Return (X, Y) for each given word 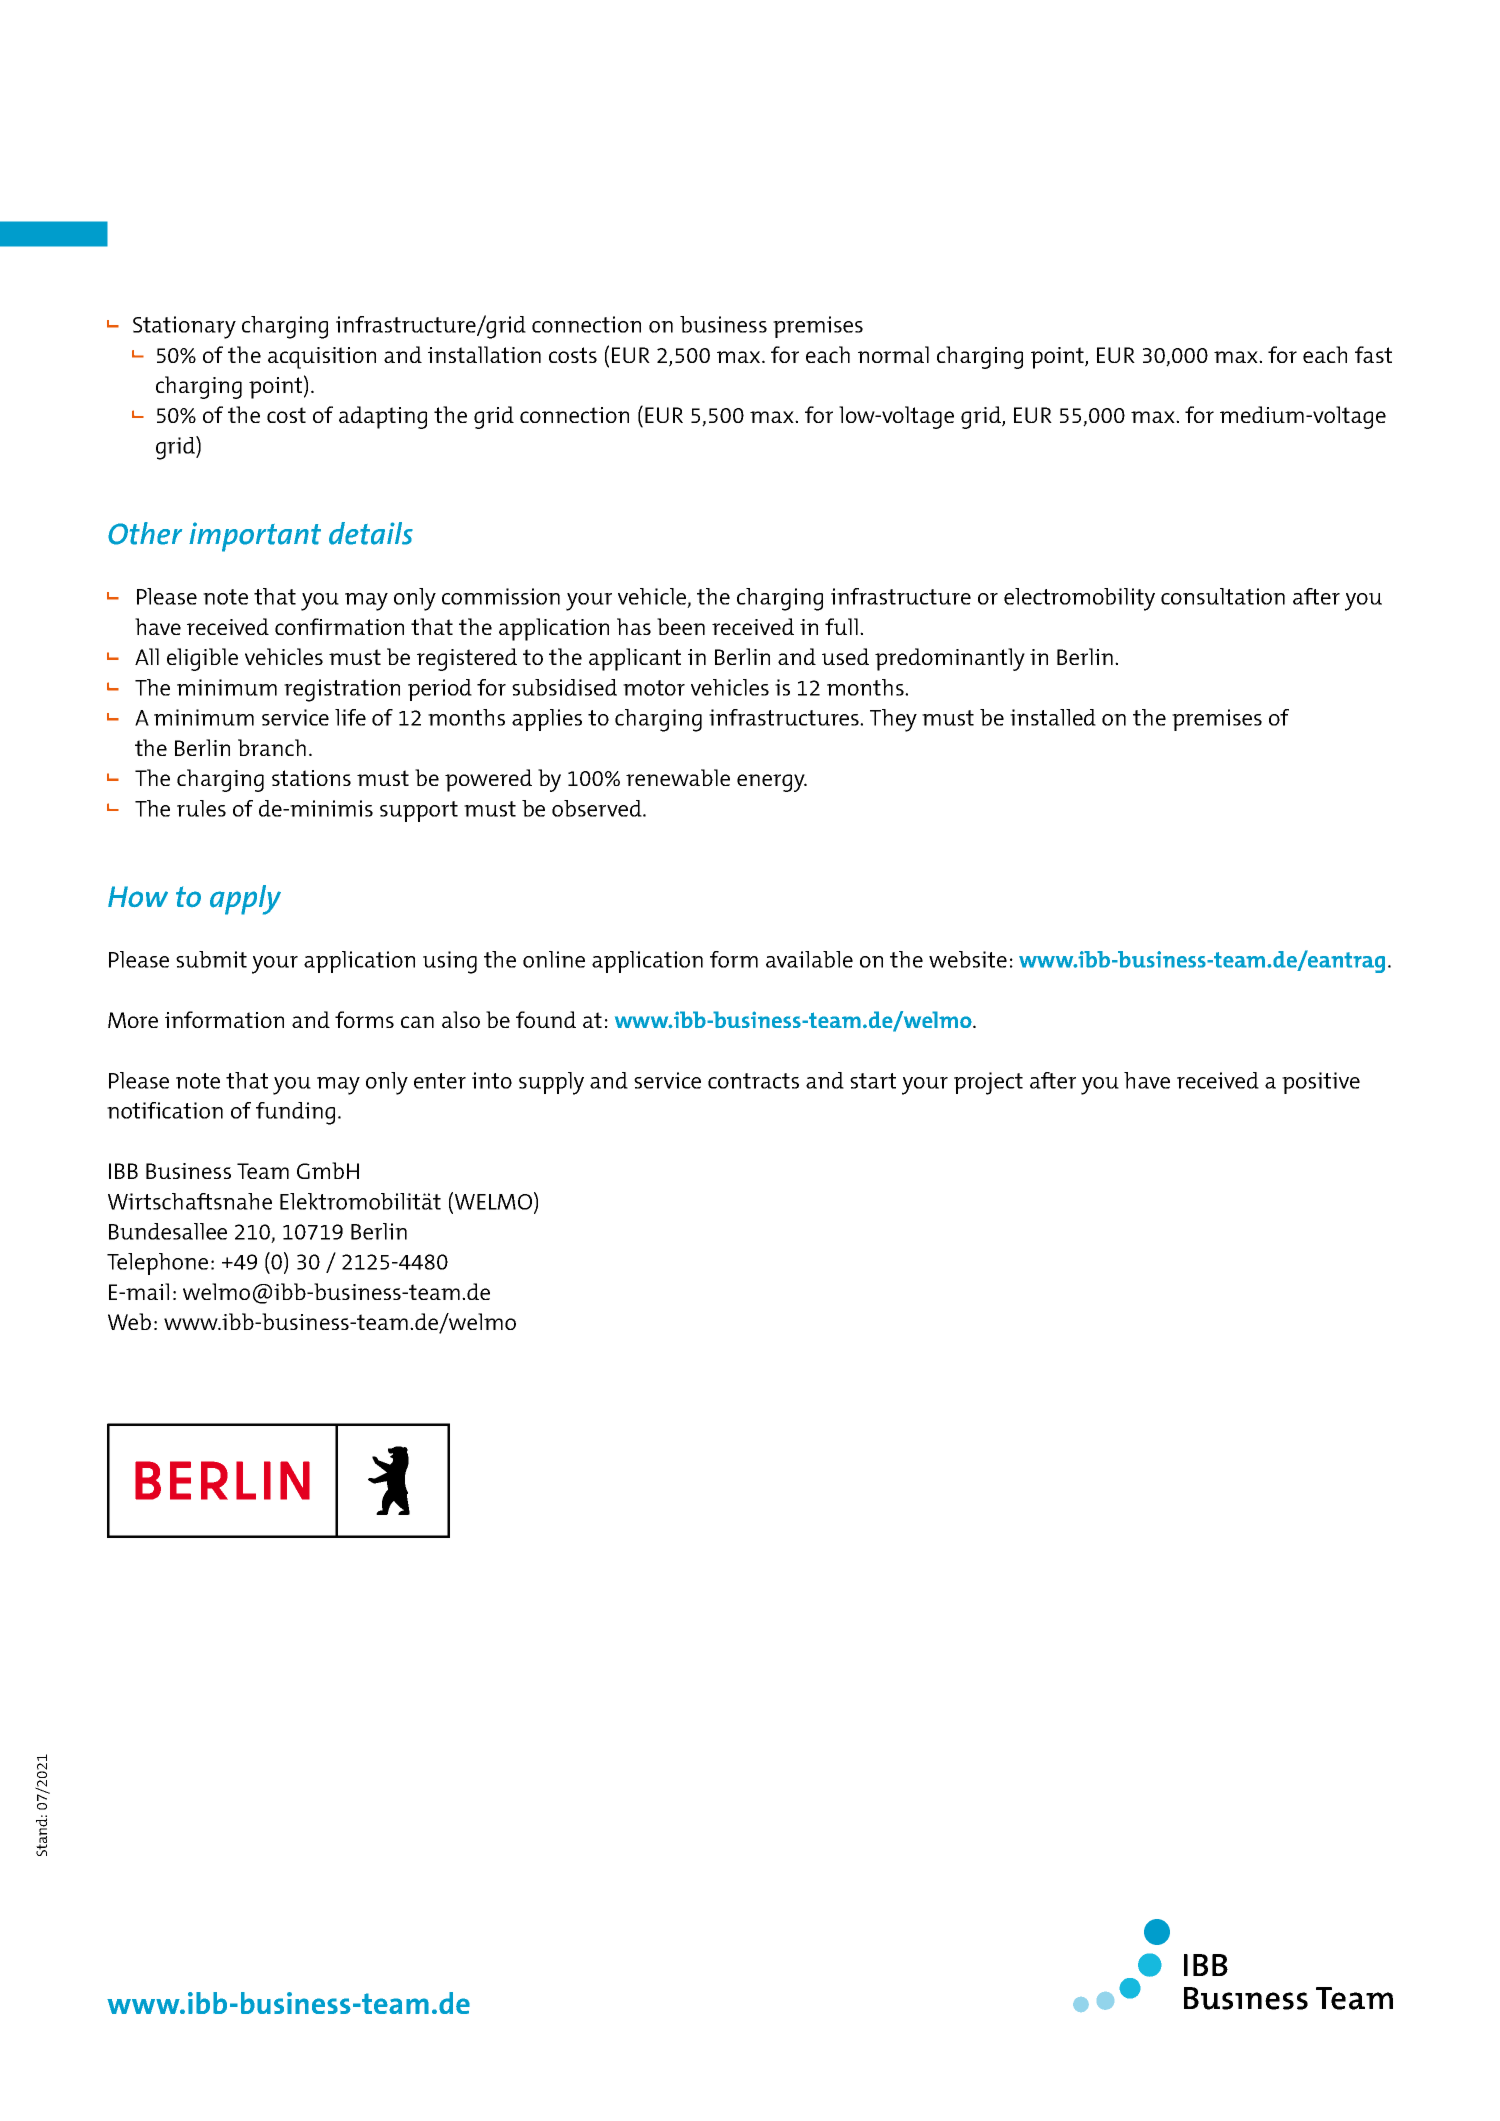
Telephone (157, 1264)
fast (1373, 354)
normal (893, 354)
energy (772, 783)
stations (311, 778)
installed (1053, 717)
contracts (753, 1081)
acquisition (322, 358)
